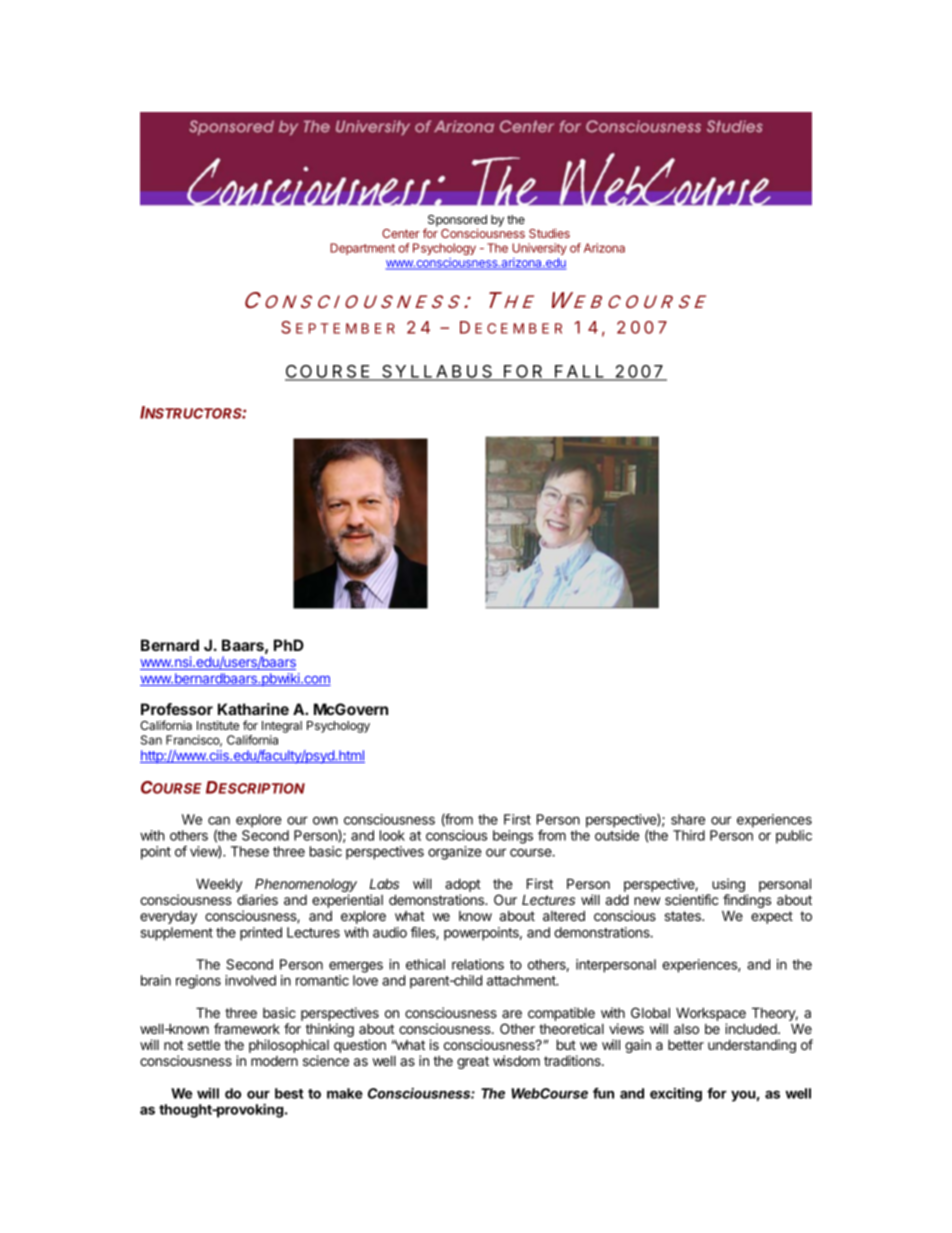  Describe the element at coordinates (728, 886) in the page. I see `using` at that location.
